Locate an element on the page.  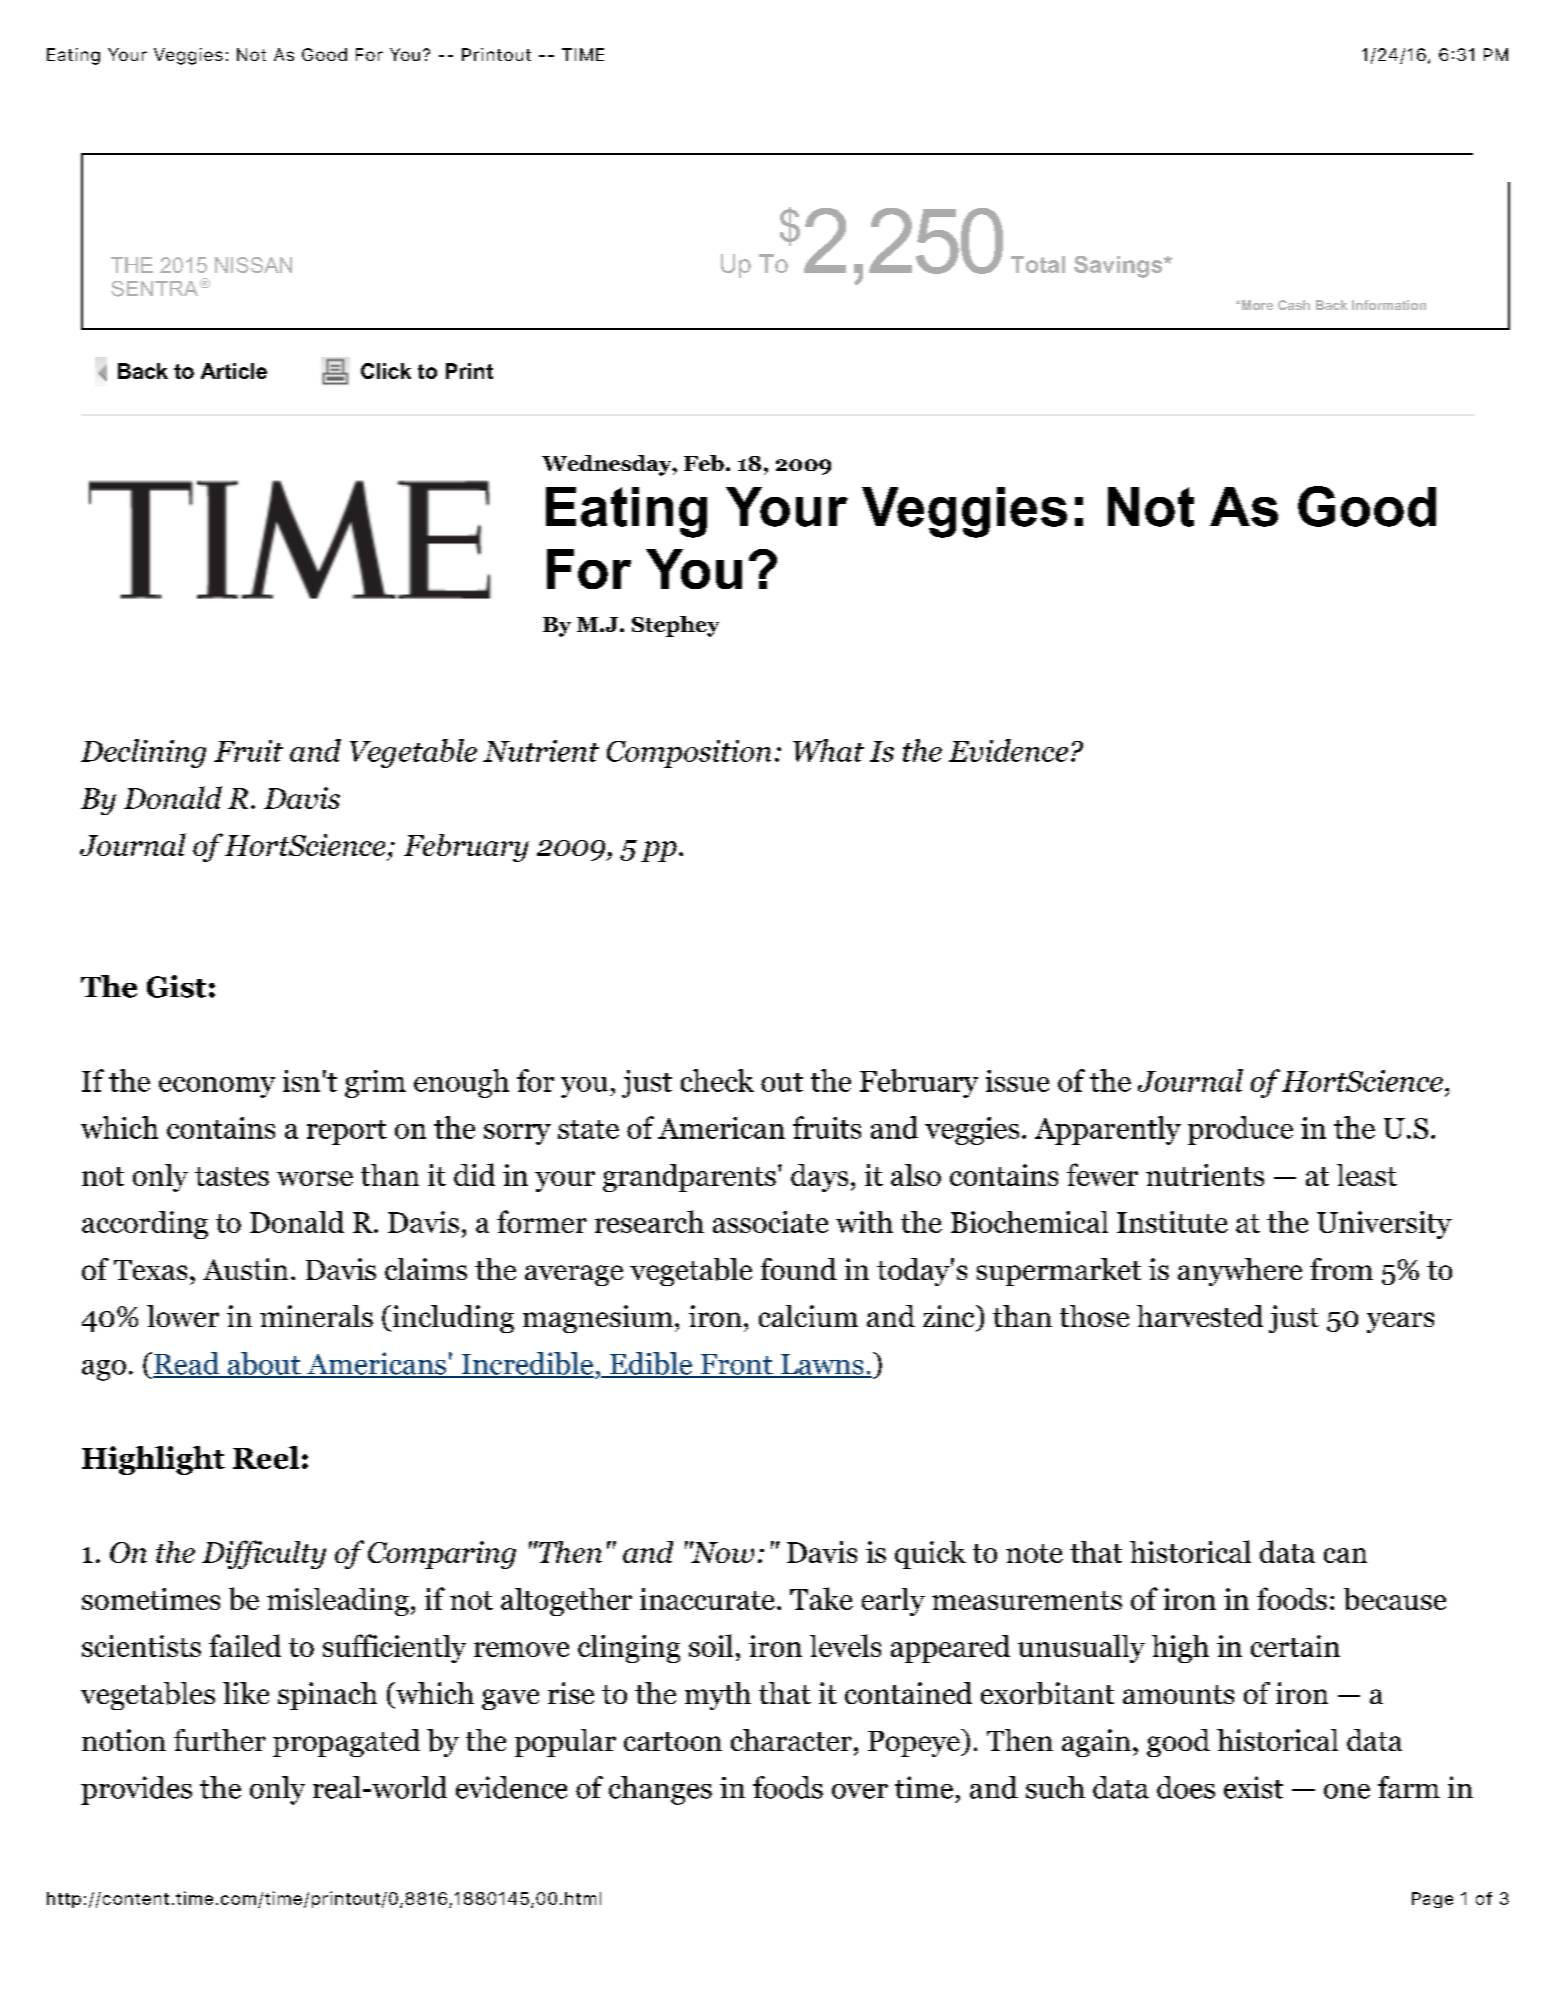
produce is located at coordinates (1240, 1130).
